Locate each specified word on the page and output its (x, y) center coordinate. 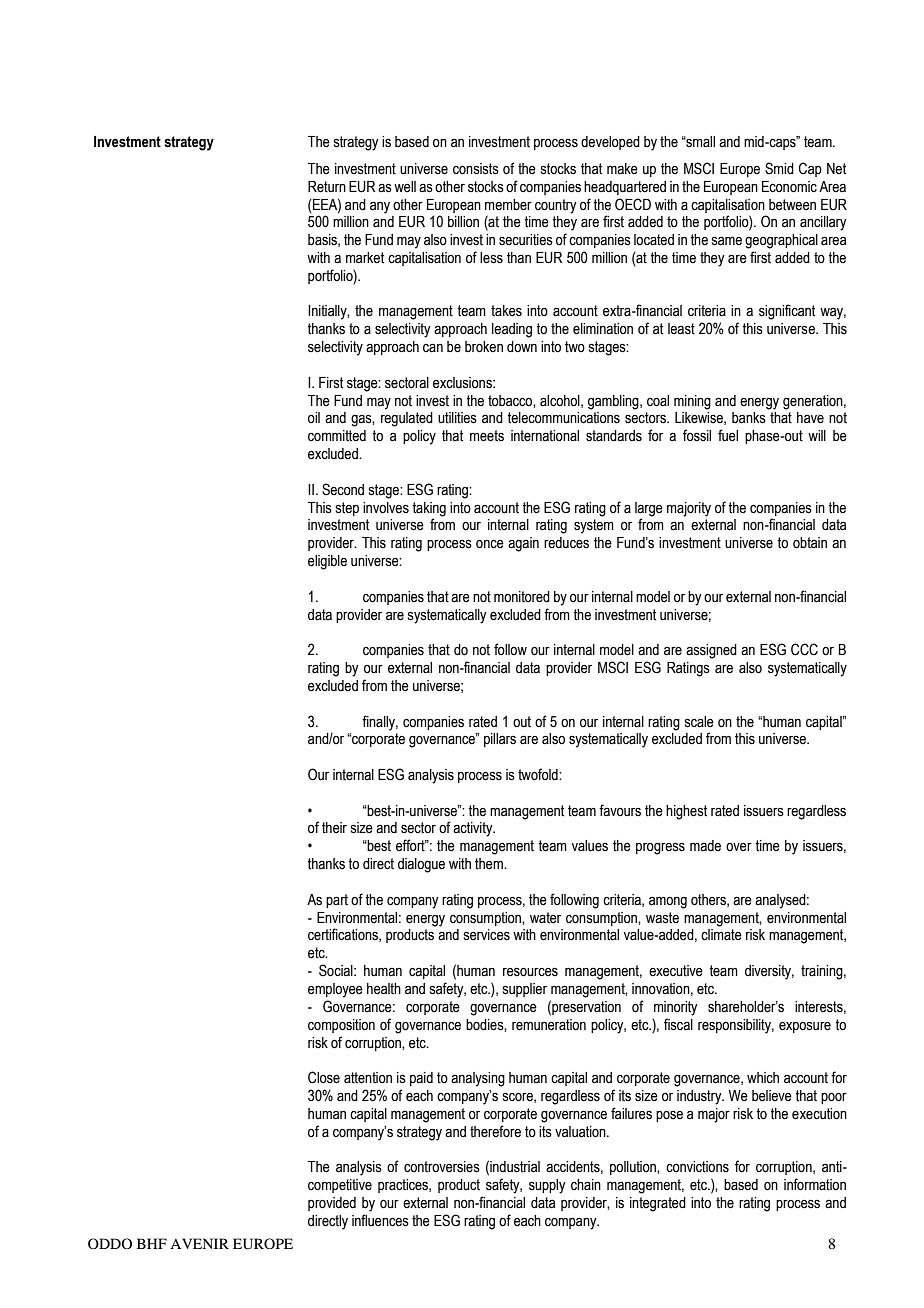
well (405, 187)
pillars (500, 740)
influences (380, 1220)
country (556, 206)
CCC (804, 649)
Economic (789, 187)
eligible (327, 562)
